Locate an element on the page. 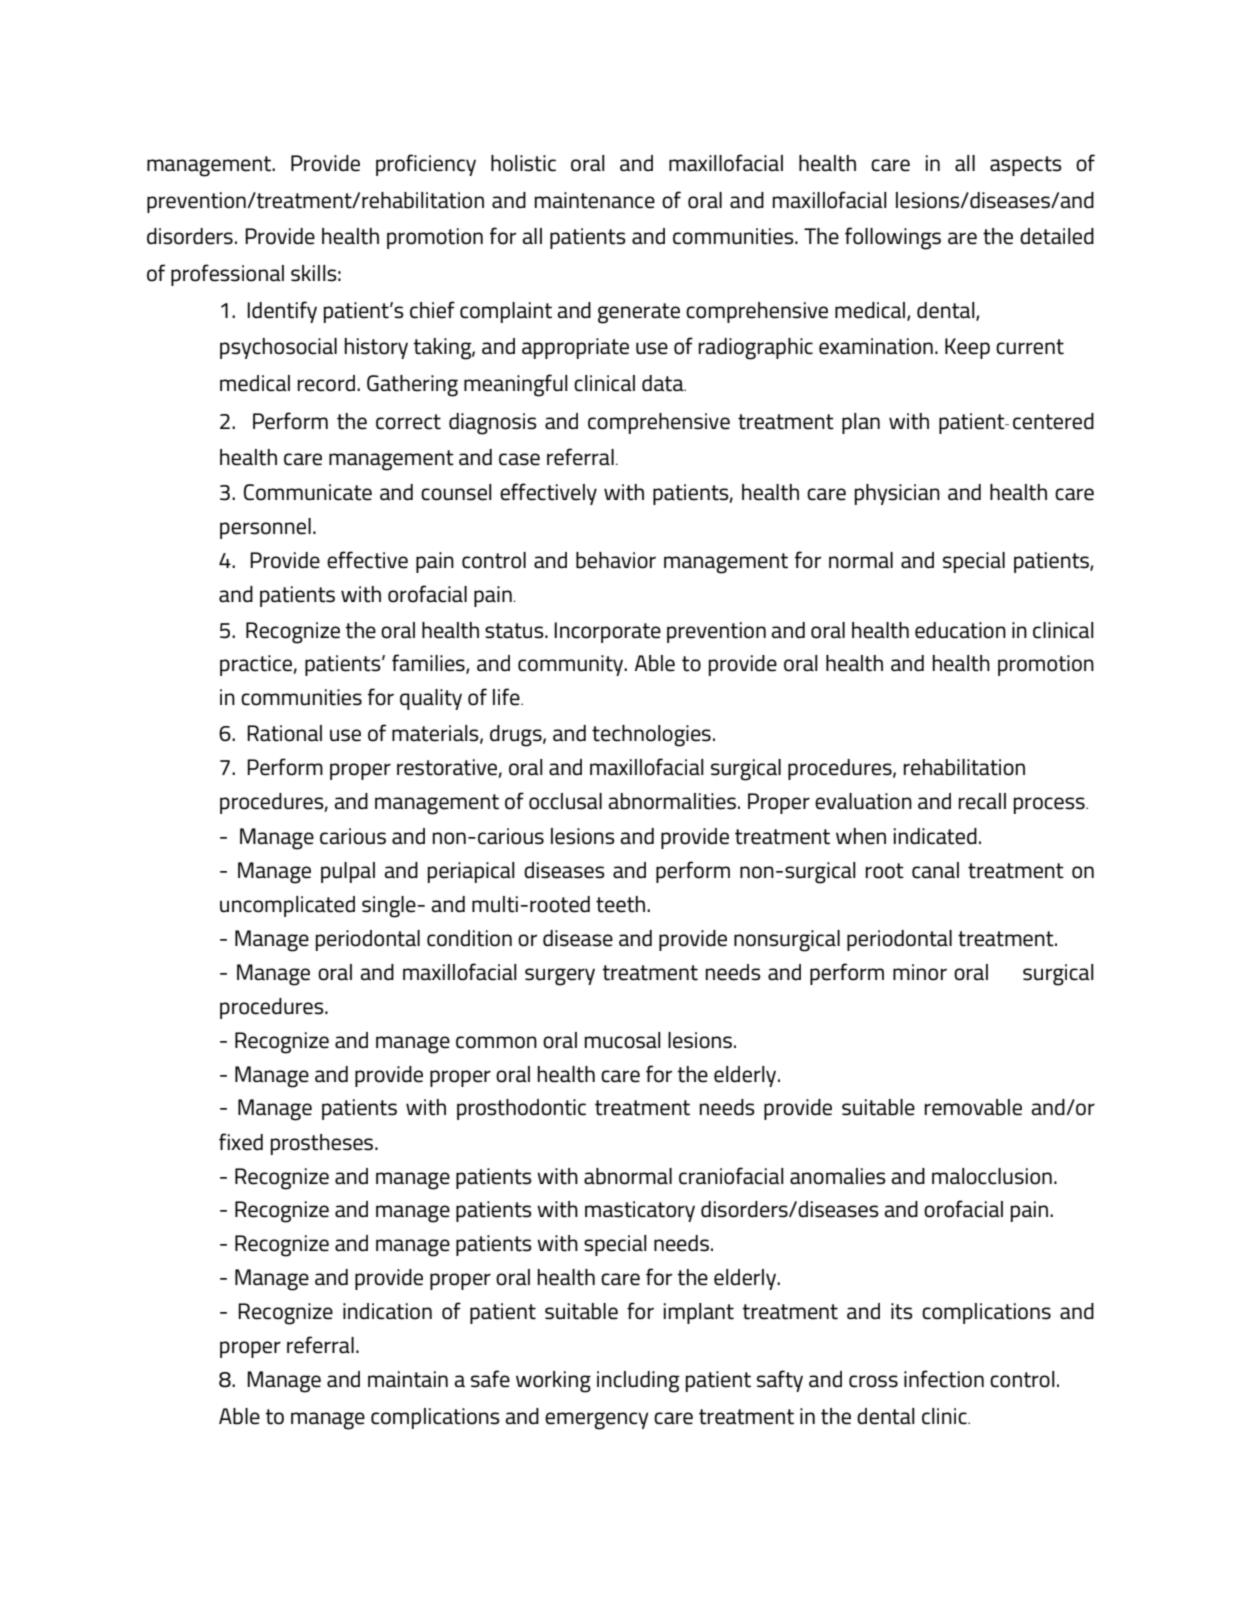  recall is located at coordinates (982, 801).
